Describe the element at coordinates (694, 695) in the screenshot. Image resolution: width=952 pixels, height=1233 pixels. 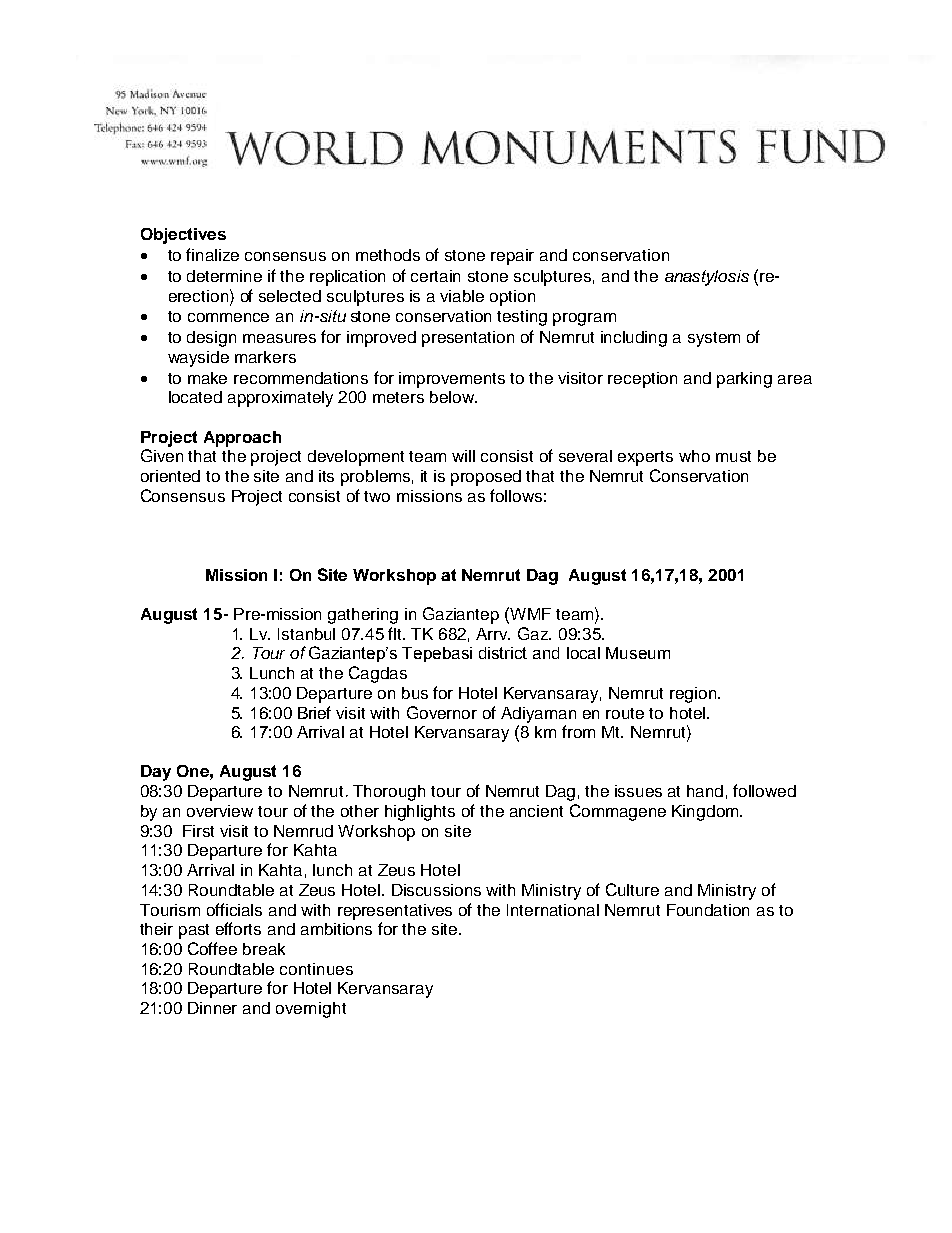
I see `region` at that location.
